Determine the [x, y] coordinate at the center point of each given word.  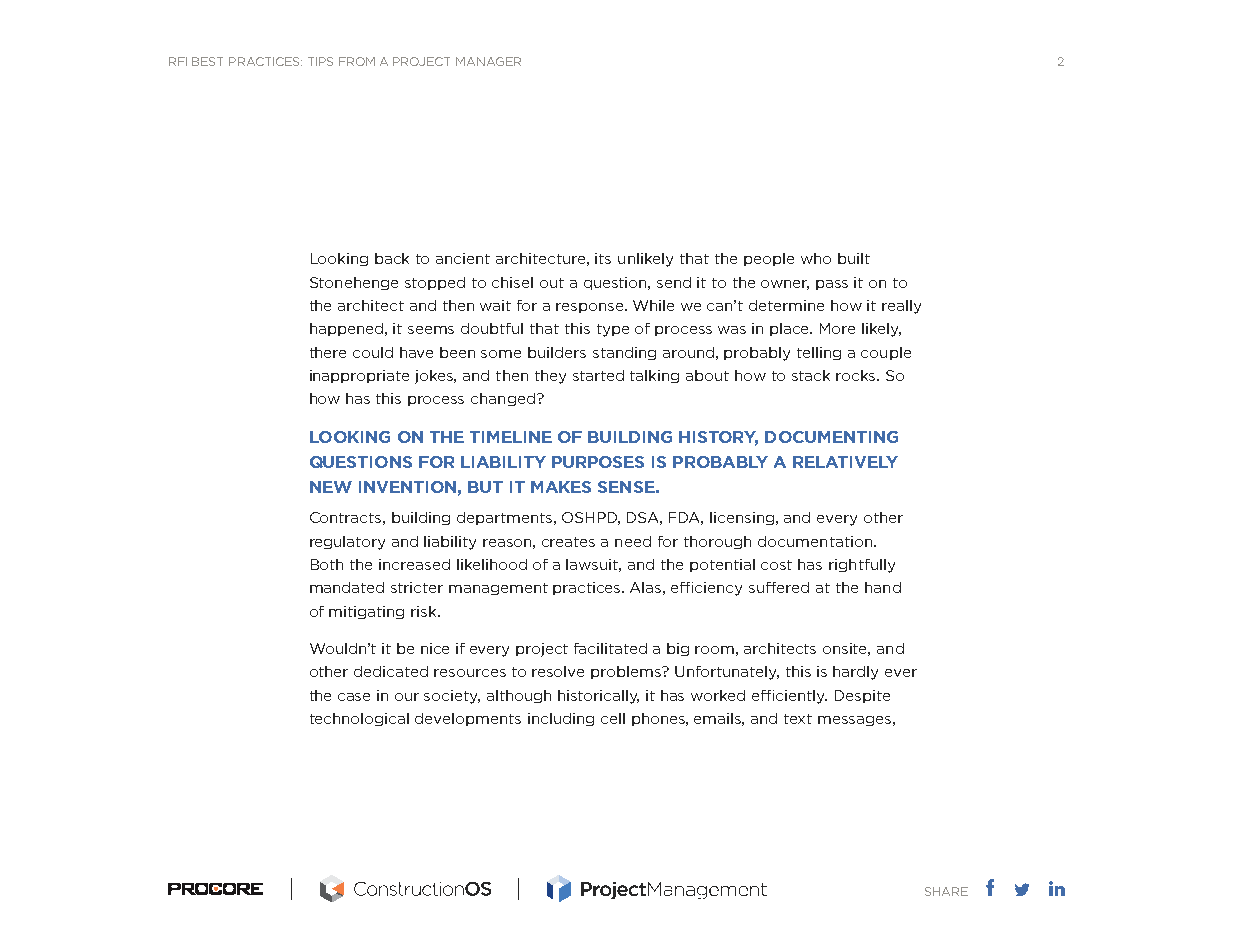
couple [886, 353]
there [328, 352]
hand [883, 587]
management [498, 589]
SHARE [946, 891]
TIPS [320, 61]
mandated [347, 587]
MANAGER [488, 61]
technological [359, 719]
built [854, 258]
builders [557, 352]
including [561, 719]
